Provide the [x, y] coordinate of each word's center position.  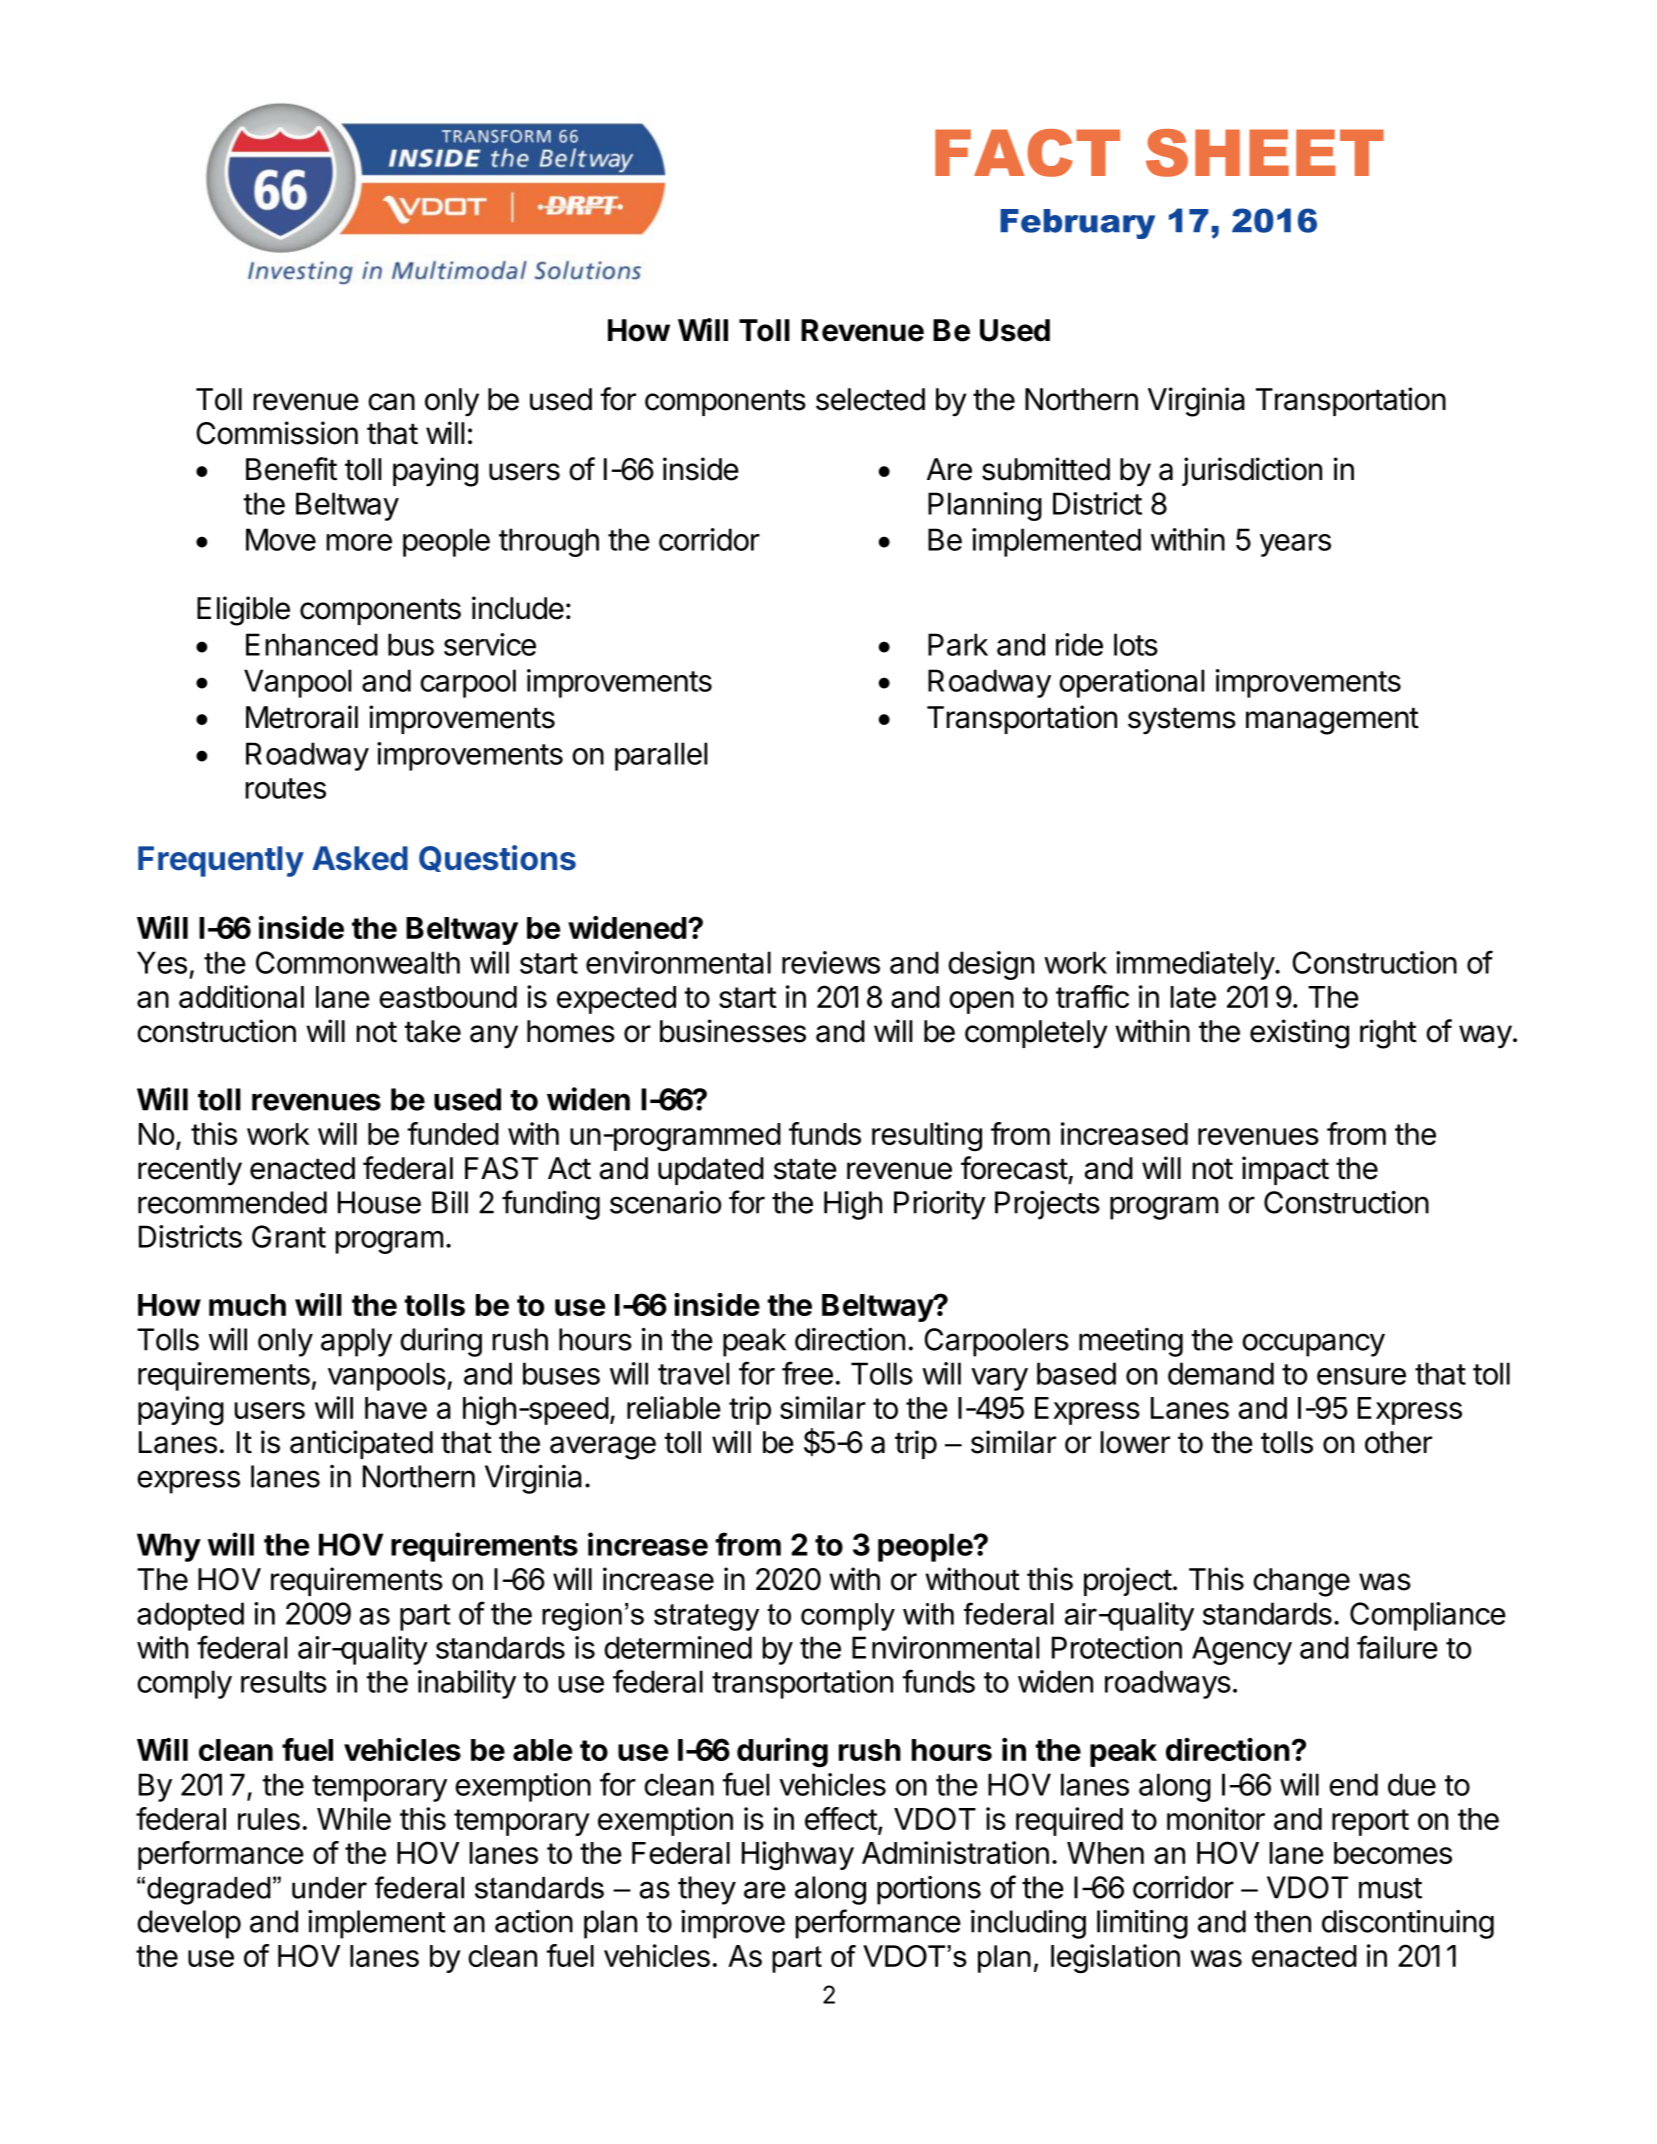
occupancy [1313, 1345]
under [329, 1888]
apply [356, 1342]
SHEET [1265, 153]
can [391, 402]
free [807, 1373]
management [1332, 721]
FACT [1027, 153]
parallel [661, 756]
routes [285, 788]
